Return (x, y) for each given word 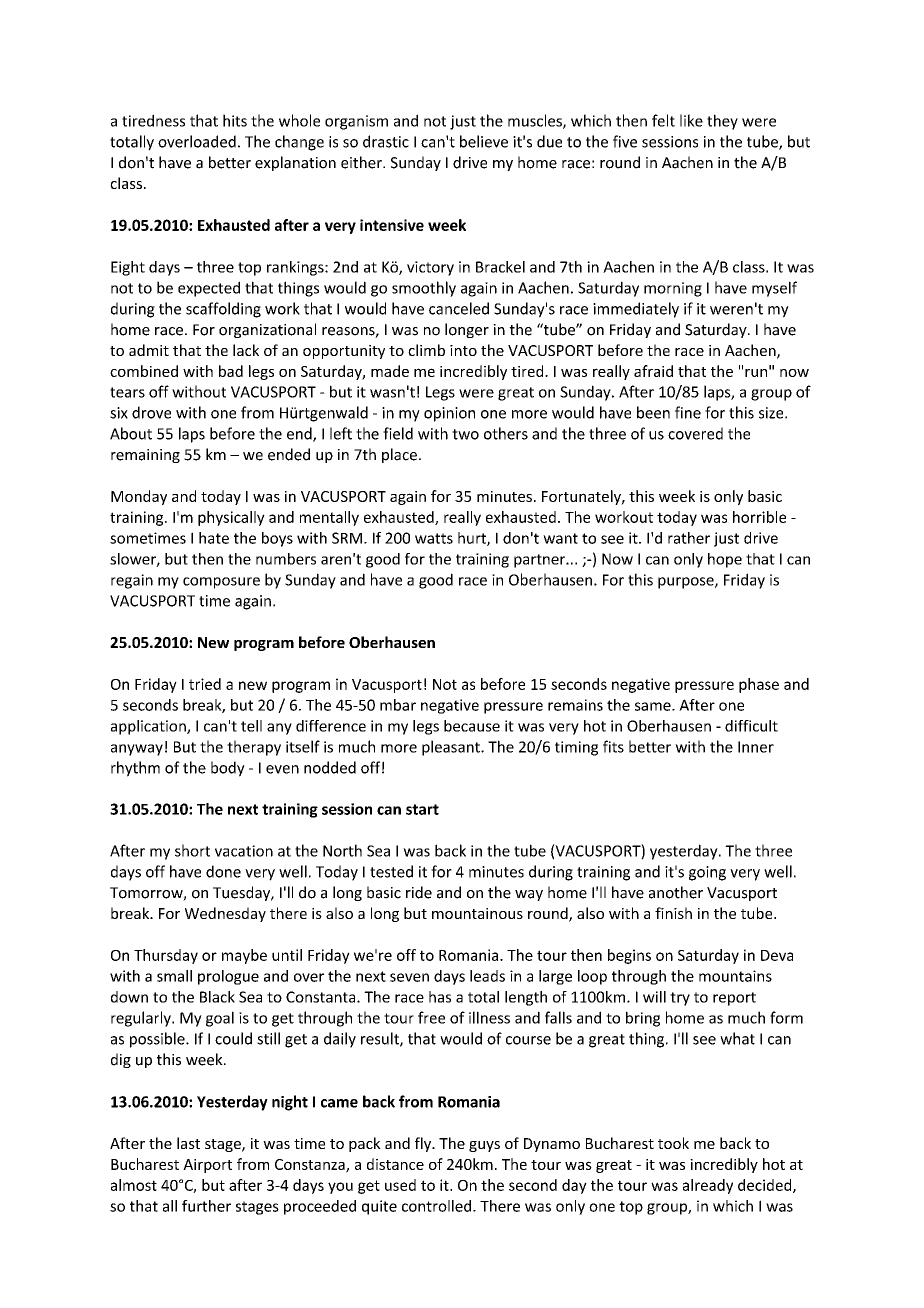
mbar (398, 705)
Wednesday (225, 914)
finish (673, 913)
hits (235, 120)
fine (688, 412)
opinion (449, 414)
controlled (438, 1206)
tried (205, 684)
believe (484, 141)
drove (151, 412)
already (708, 1186)
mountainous (477, 913)
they (722, 122)
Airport (207, 1166)
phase (759, 685)
